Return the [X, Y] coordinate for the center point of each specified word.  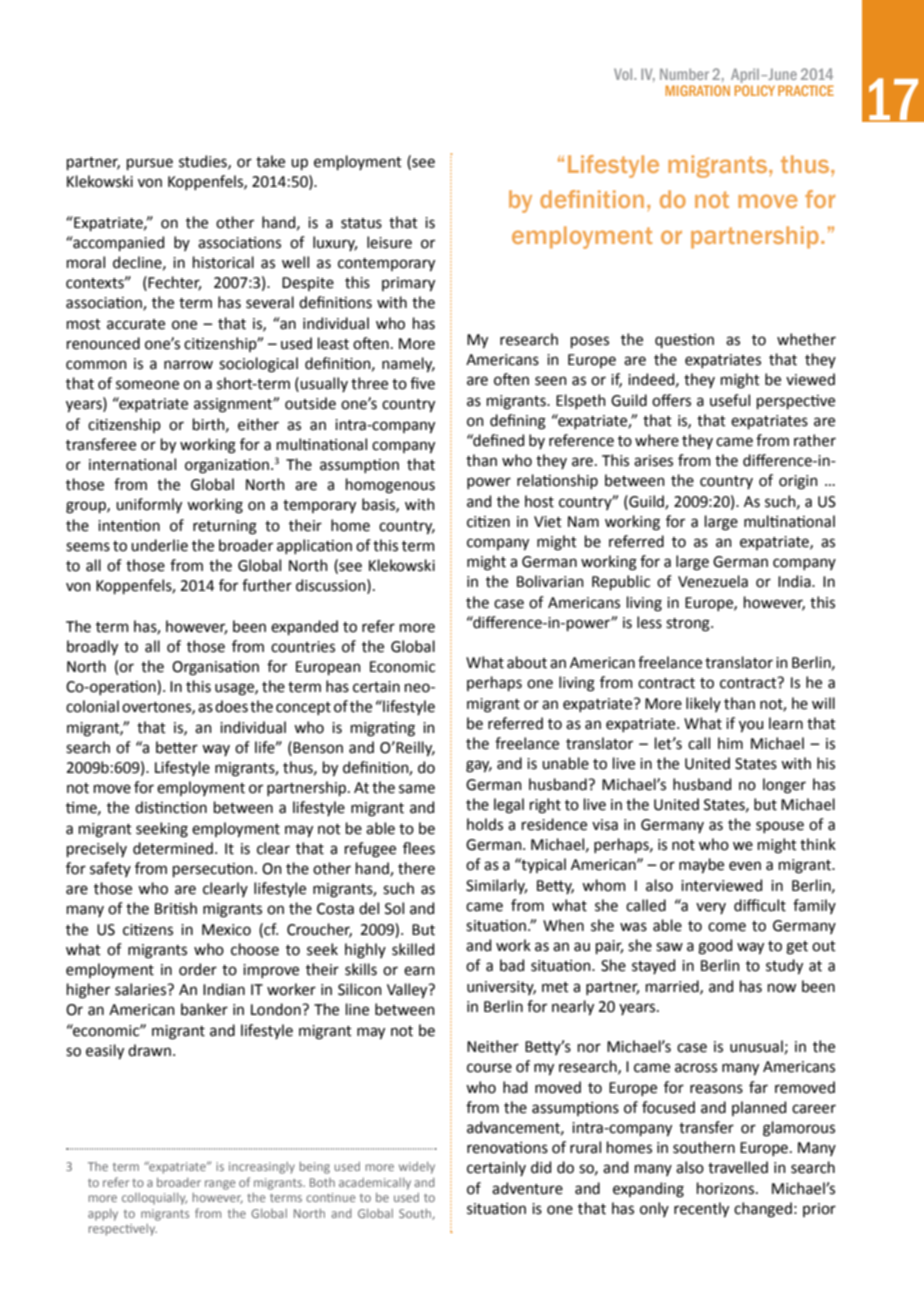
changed [763, 1210]
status [361, 223]
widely [417, 1168]
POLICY [755, 90]
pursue [150, 164]
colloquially [154, 1199]
